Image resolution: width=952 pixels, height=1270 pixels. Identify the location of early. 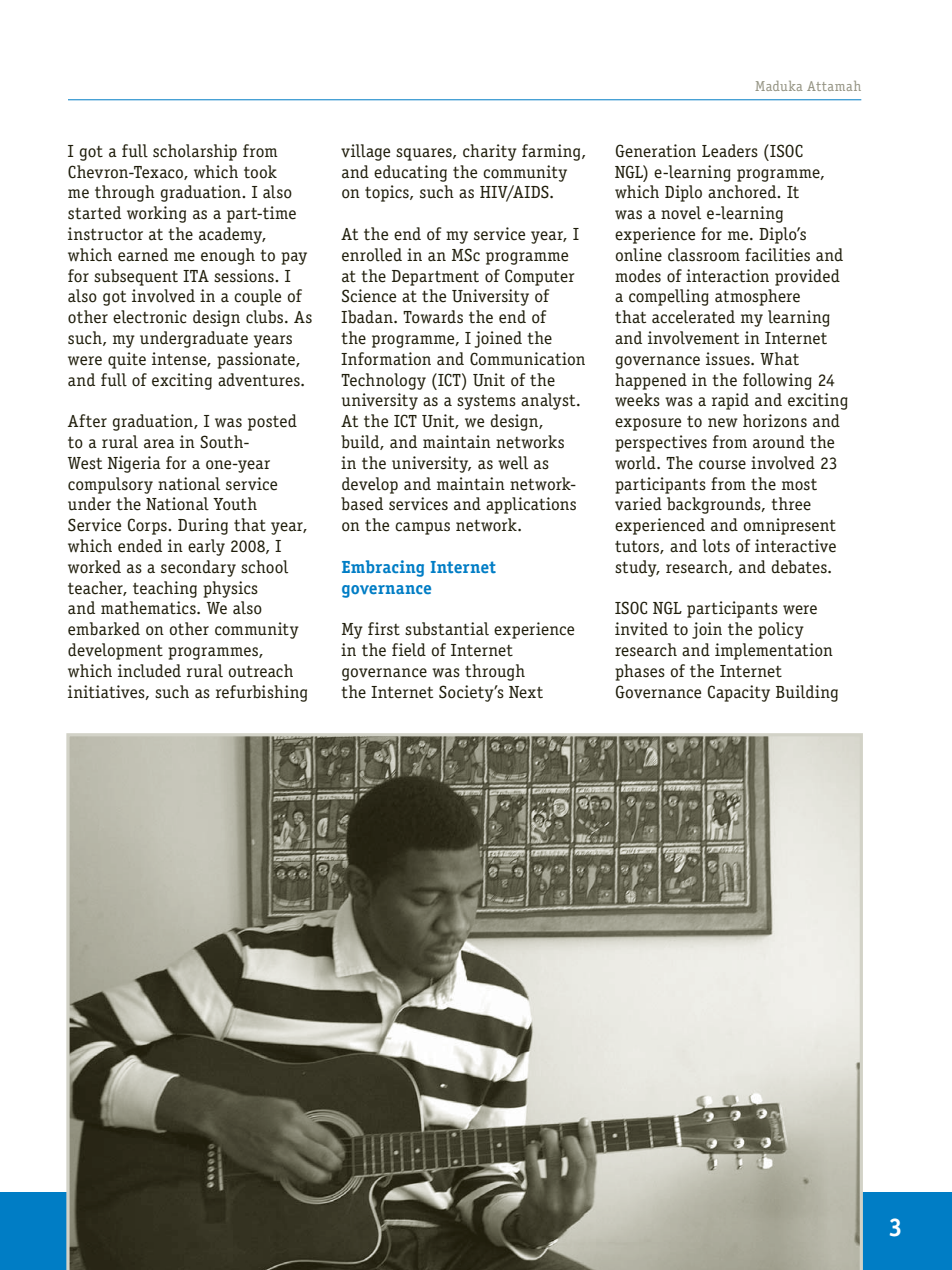
(206, 547).
